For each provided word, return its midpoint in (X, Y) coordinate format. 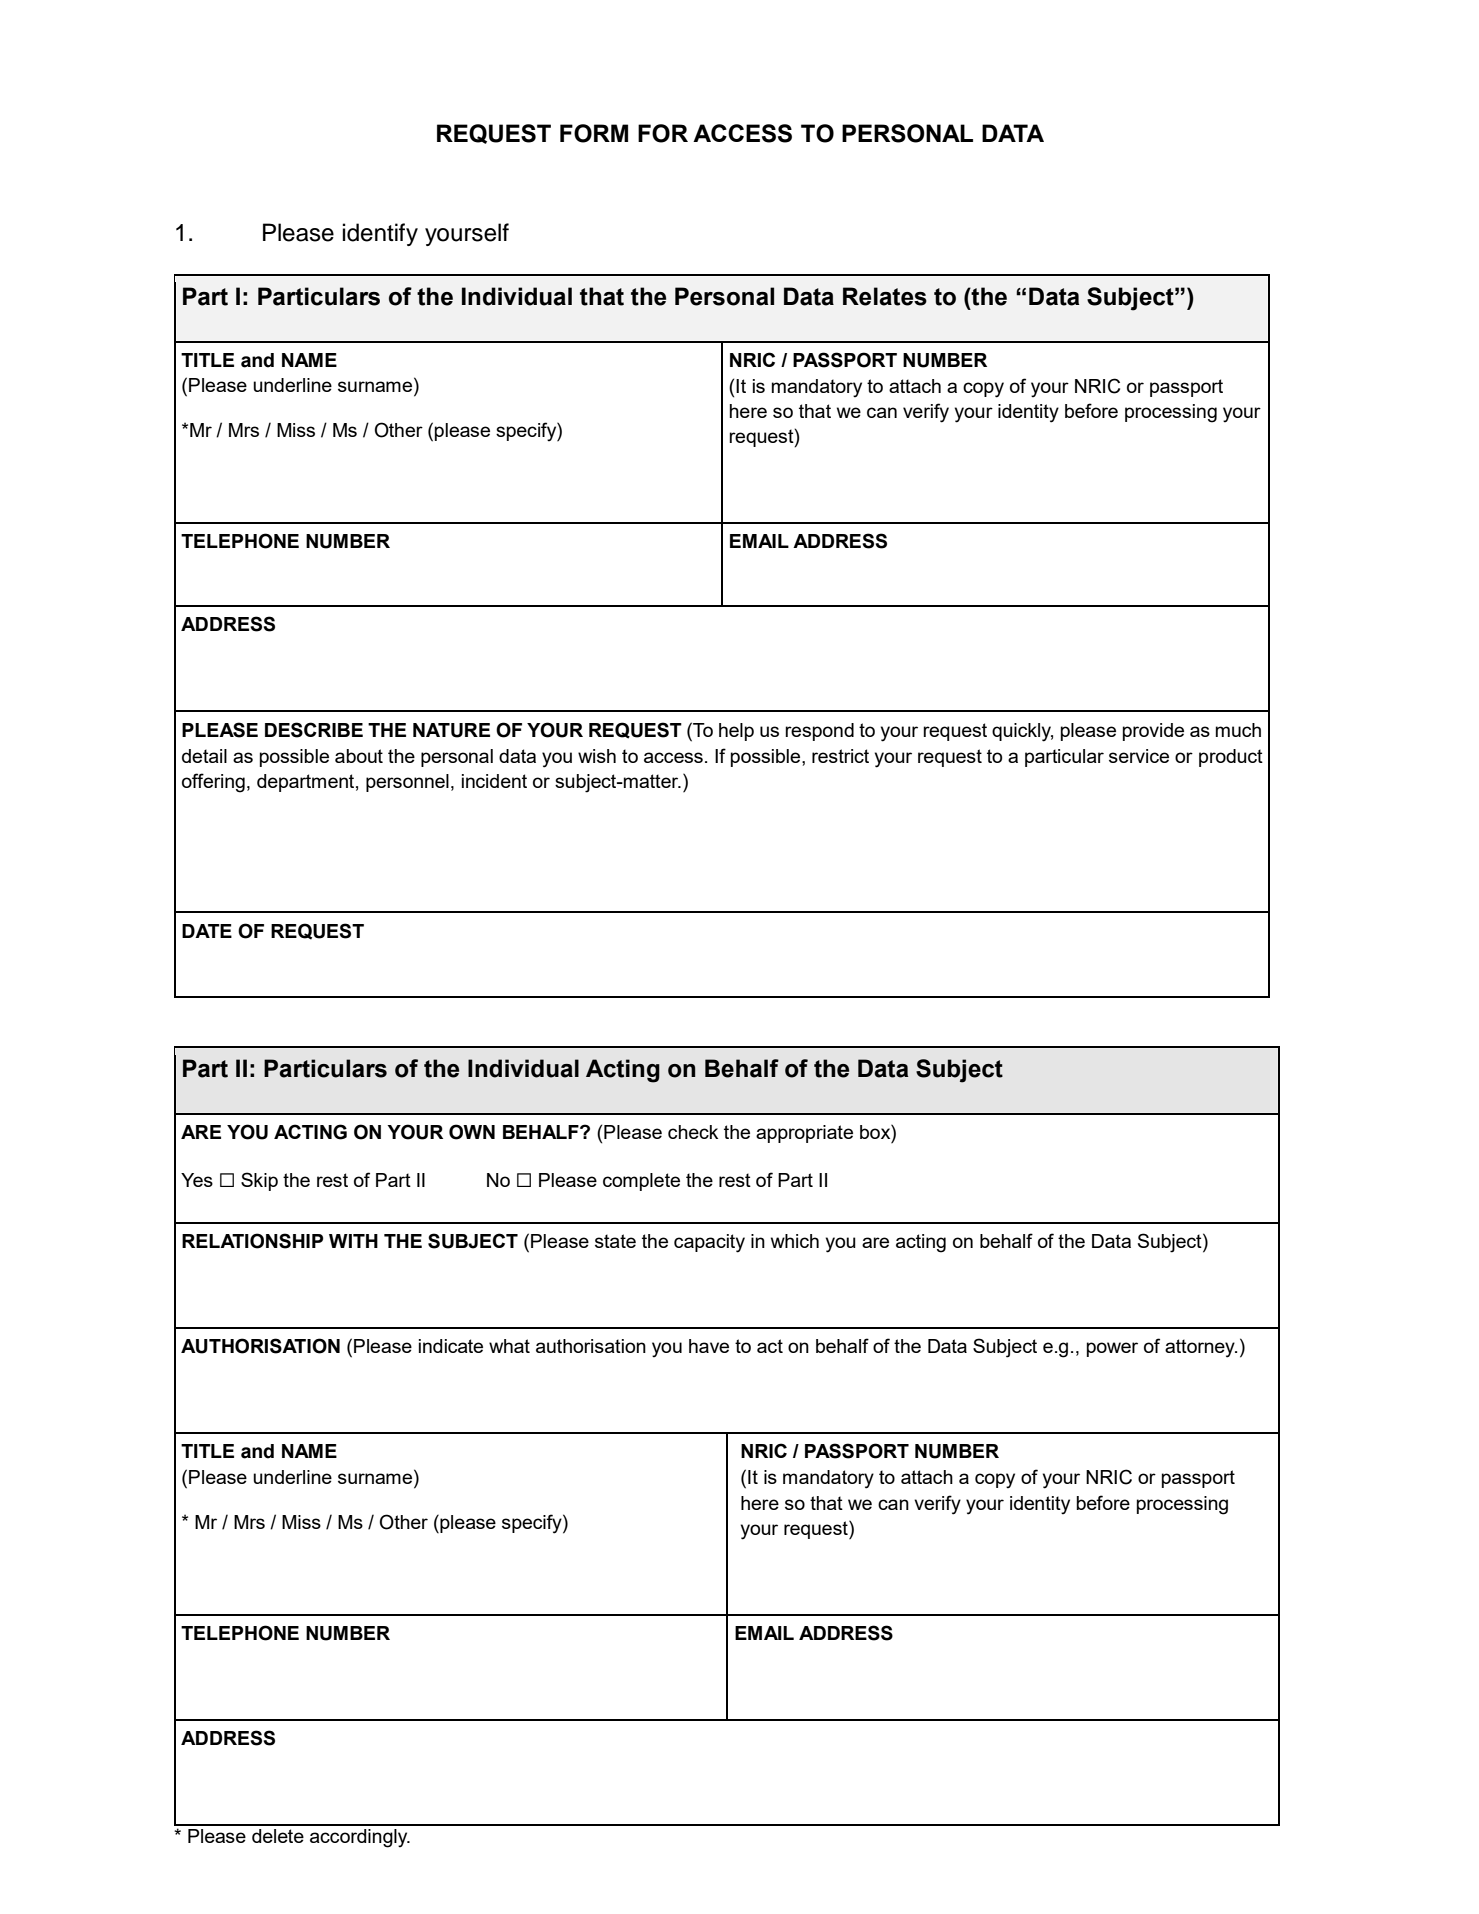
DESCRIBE (314, 730)
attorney (1201, 1348)
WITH (353, 1241)
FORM (594, 133)
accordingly (360, 1838)
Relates (885, 296)
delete (278, 1836)
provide (1153, 732)
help (736, 732)
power (1112, 1349)
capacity (709, 1243)
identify (380, 234)
